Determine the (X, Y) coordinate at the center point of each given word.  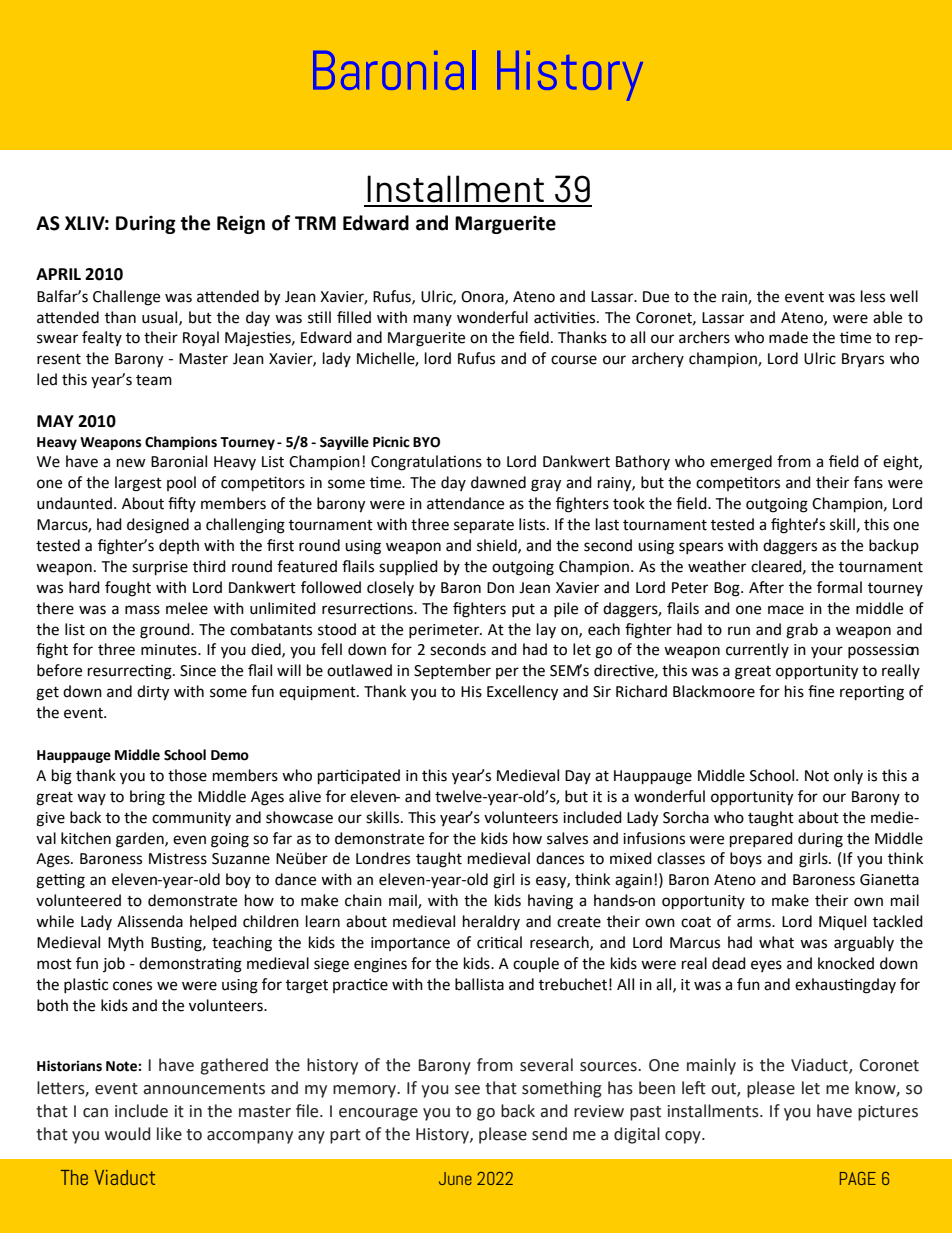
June (455, 1178)
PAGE (858, 1178)
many (433, 320)
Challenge (126, 298)
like (169, 1134)
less (873, 296)
